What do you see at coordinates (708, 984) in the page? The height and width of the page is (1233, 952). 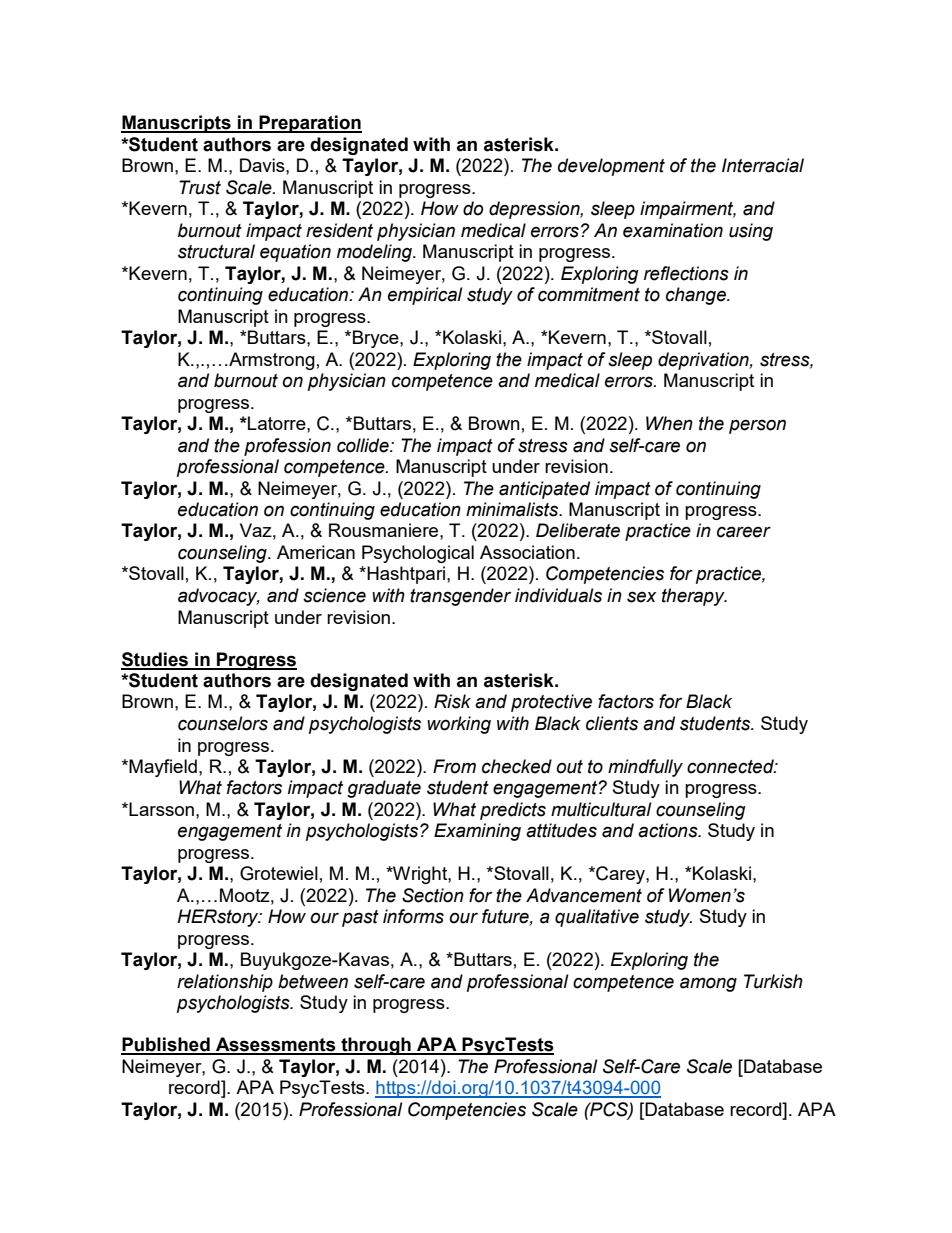 I see `among` at bounding box center [708, 984].
